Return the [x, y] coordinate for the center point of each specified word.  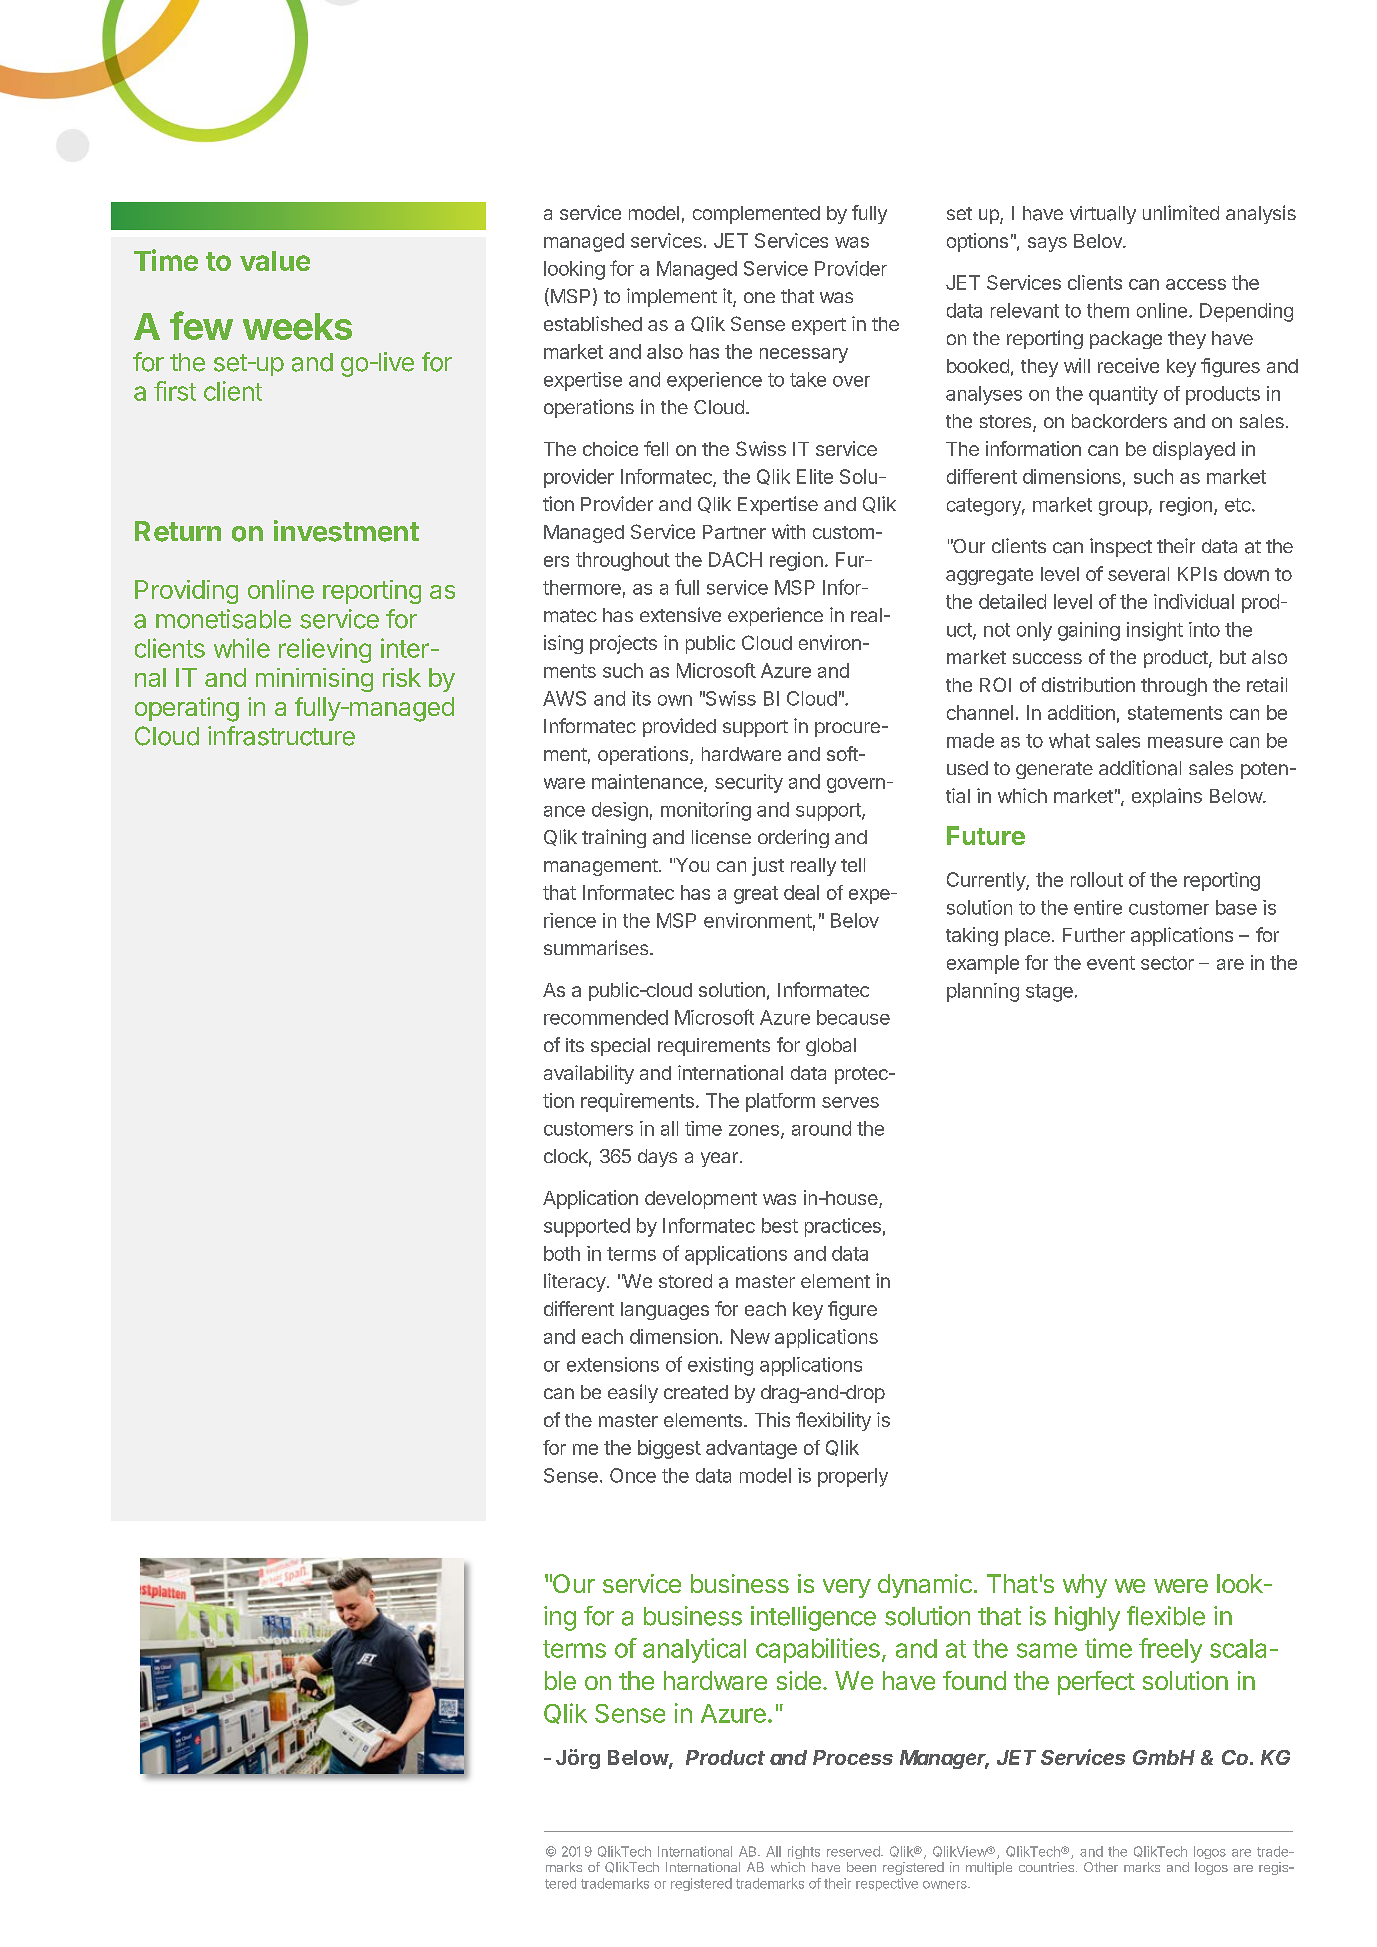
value [275, 261]
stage [1049, 993]
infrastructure [281, 736]
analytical [694, 1650]
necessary [804, 355]
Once [633, 1475]
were [1181, 1586]
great [756, 895]
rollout [1097, 879]
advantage [751, 1449]
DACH [735, 559]
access [1196, 284]
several [1138, 574]
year [719, 1159]
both [562, 1253]
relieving [325, 650]
